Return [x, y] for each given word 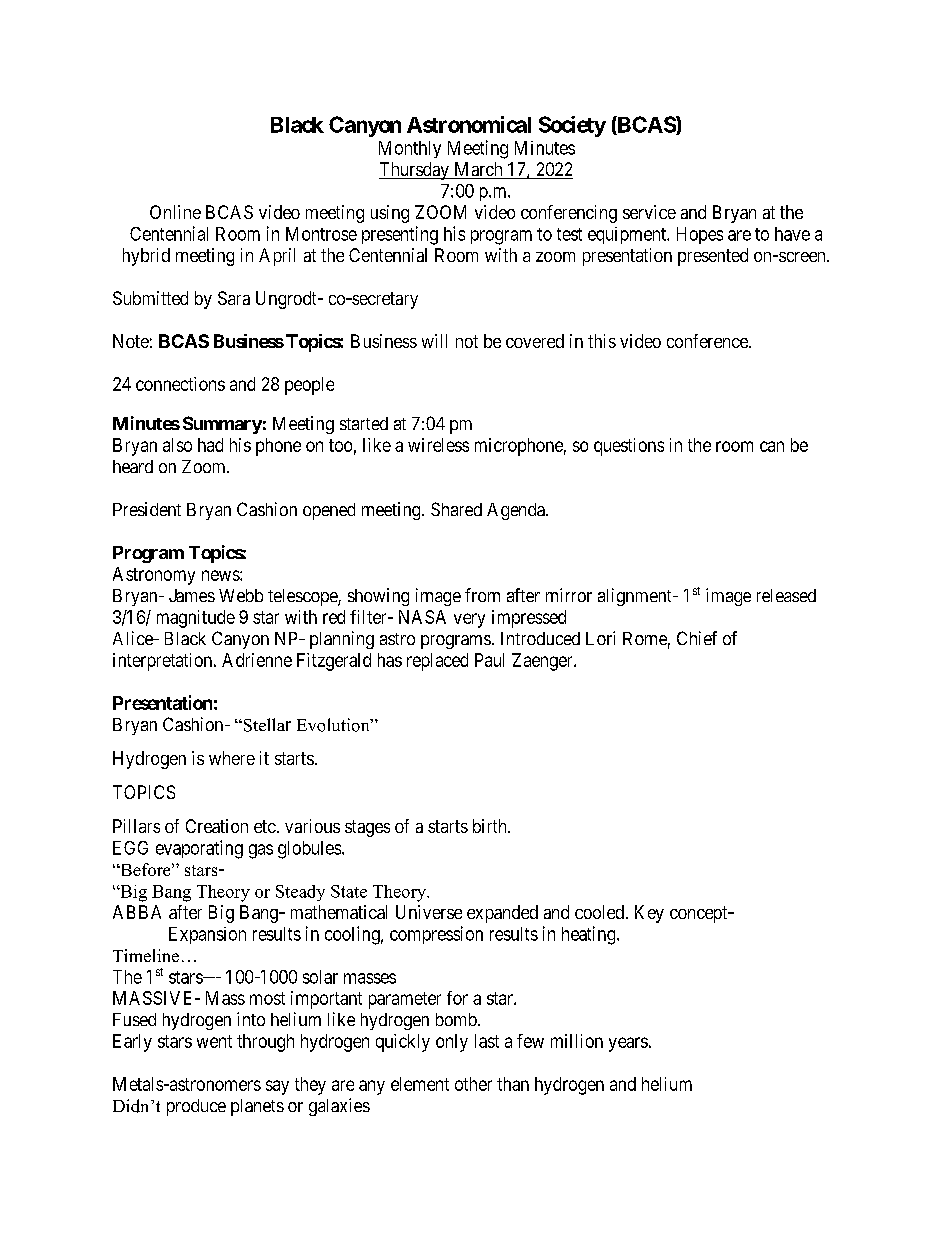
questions [629, 447]
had [210, 445]
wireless [438, 445]
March [478, 170]
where [232, 758]
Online [175, 212]
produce [196, 1107]
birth [491, 826]
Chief [697, 638]
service [649, 212]
